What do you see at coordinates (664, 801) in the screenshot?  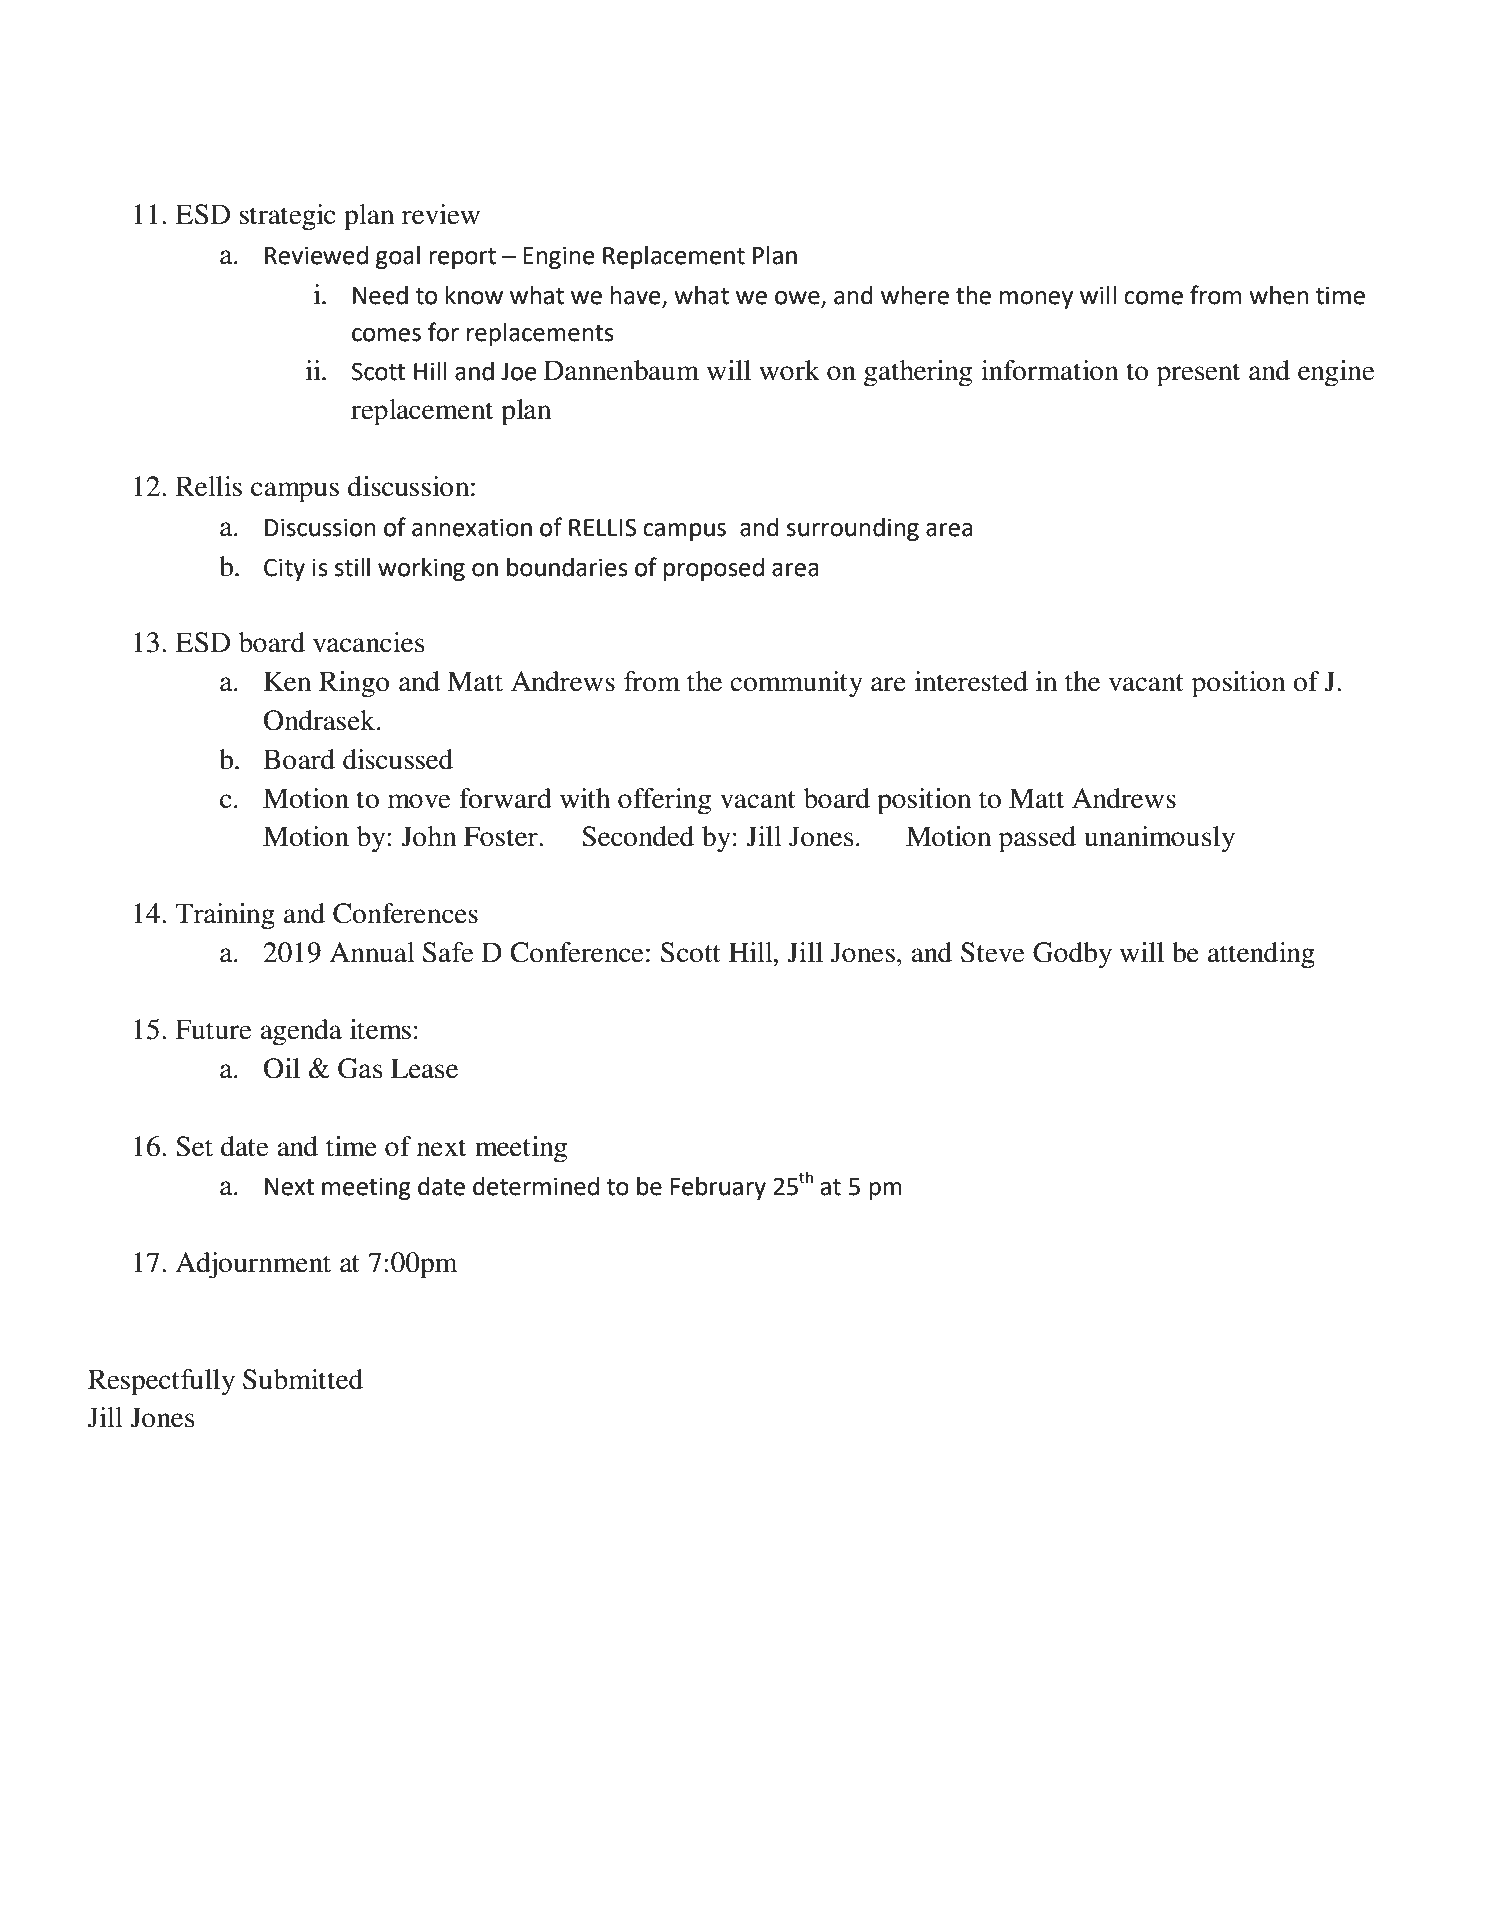 I see `offering` at bounding box center [664, 801].
